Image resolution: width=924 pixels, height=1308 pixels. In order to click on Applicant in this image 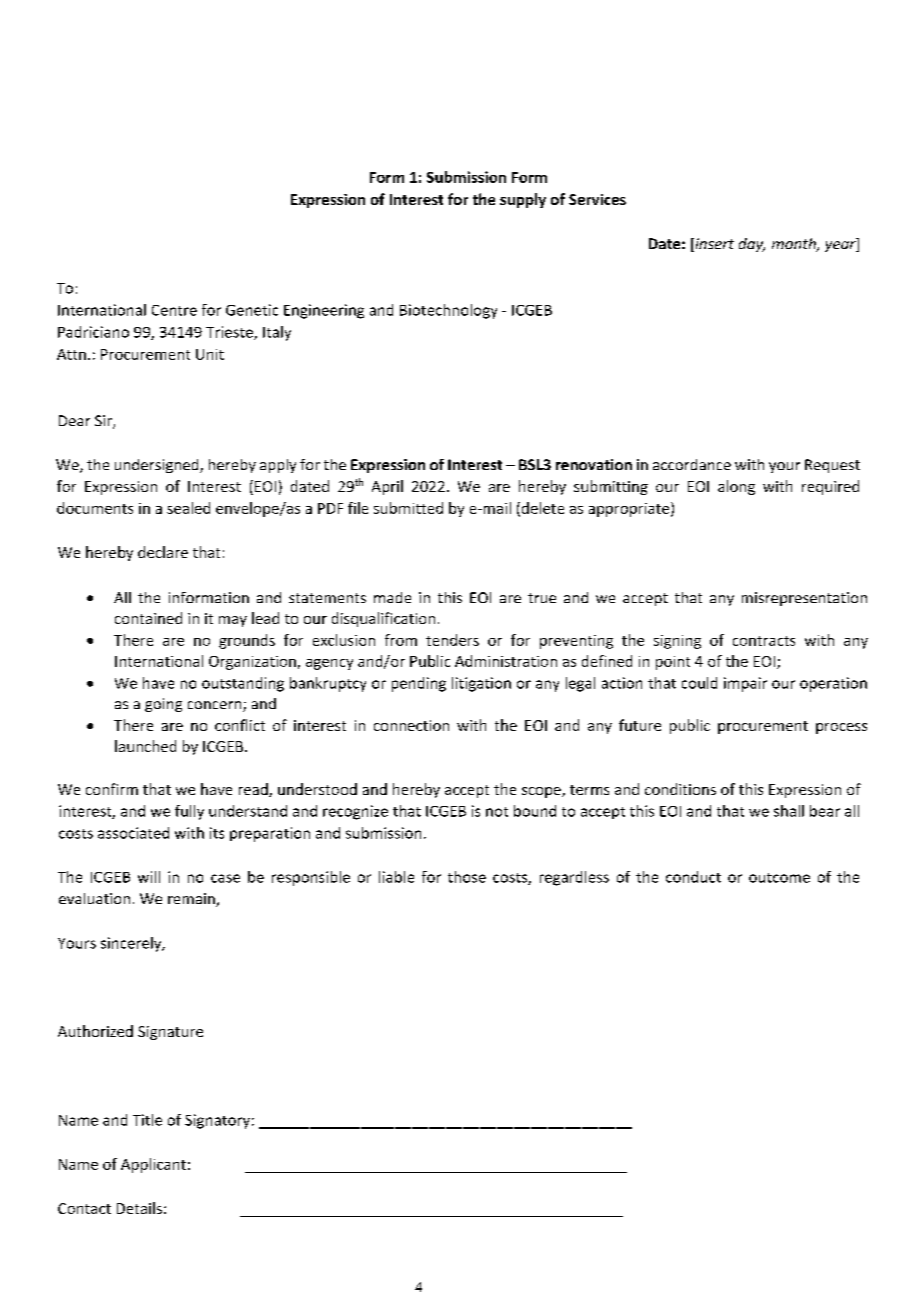, I will do `click(153, 1165)`.
